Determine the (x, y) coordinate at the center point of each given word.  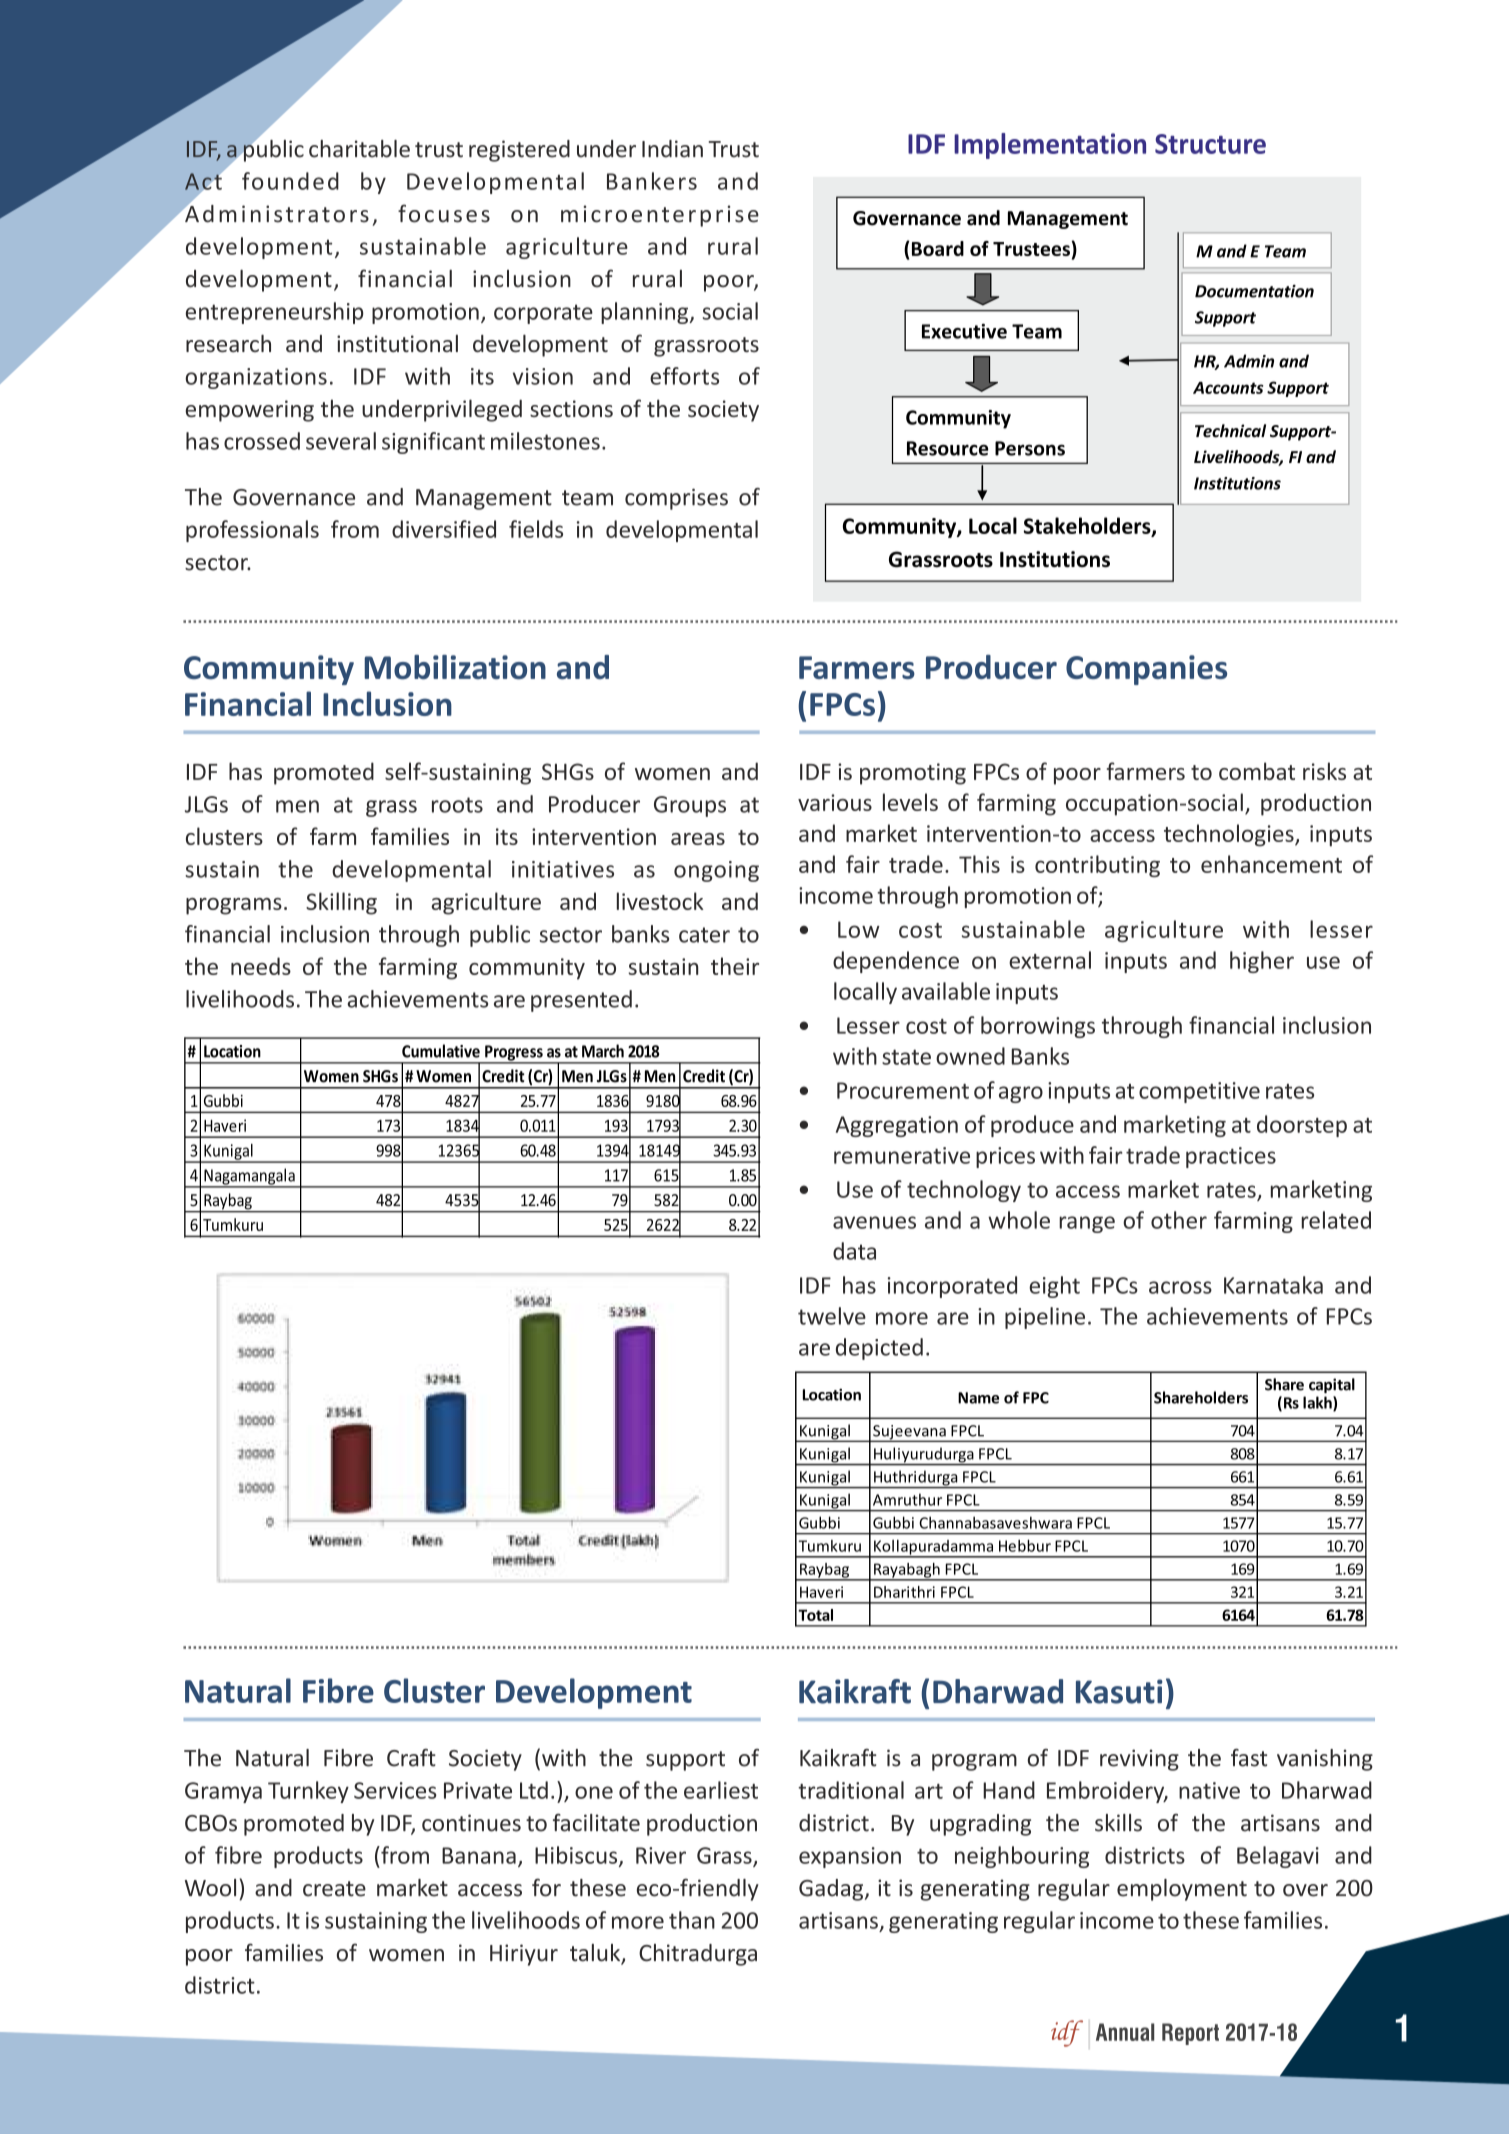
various (835, 802)
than (692, 1920)
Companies (1146, 670)
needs (261, 966)
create (334, 1889)
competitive (1199, 1092)
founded (290, 181)
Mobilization (455, 667)
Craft (411, 1758)
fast (1249, 1758)
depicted (879, 1349)
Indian (672, 149)
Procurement (903, 1090)
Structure (1210, 144)
